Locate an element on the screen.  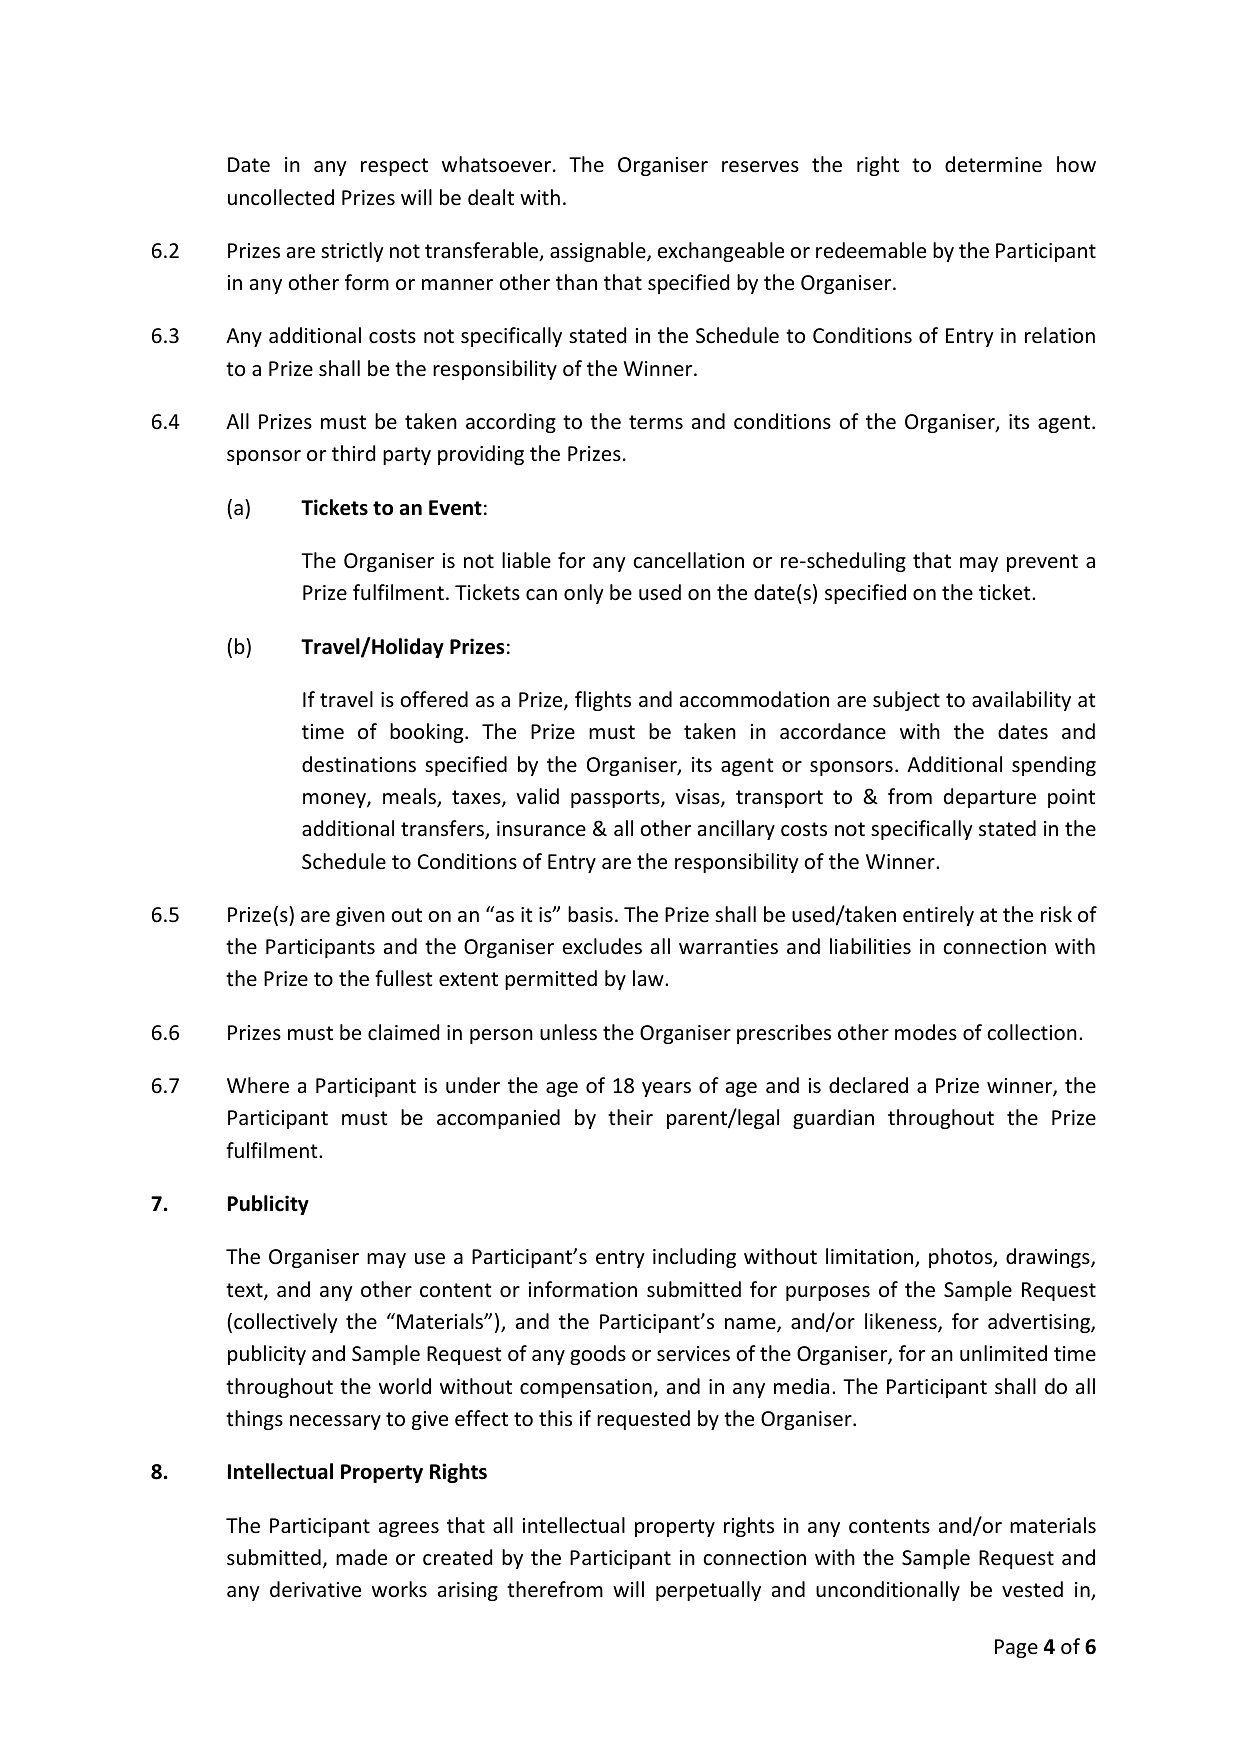
flights is located at coordinates (603, 701).
